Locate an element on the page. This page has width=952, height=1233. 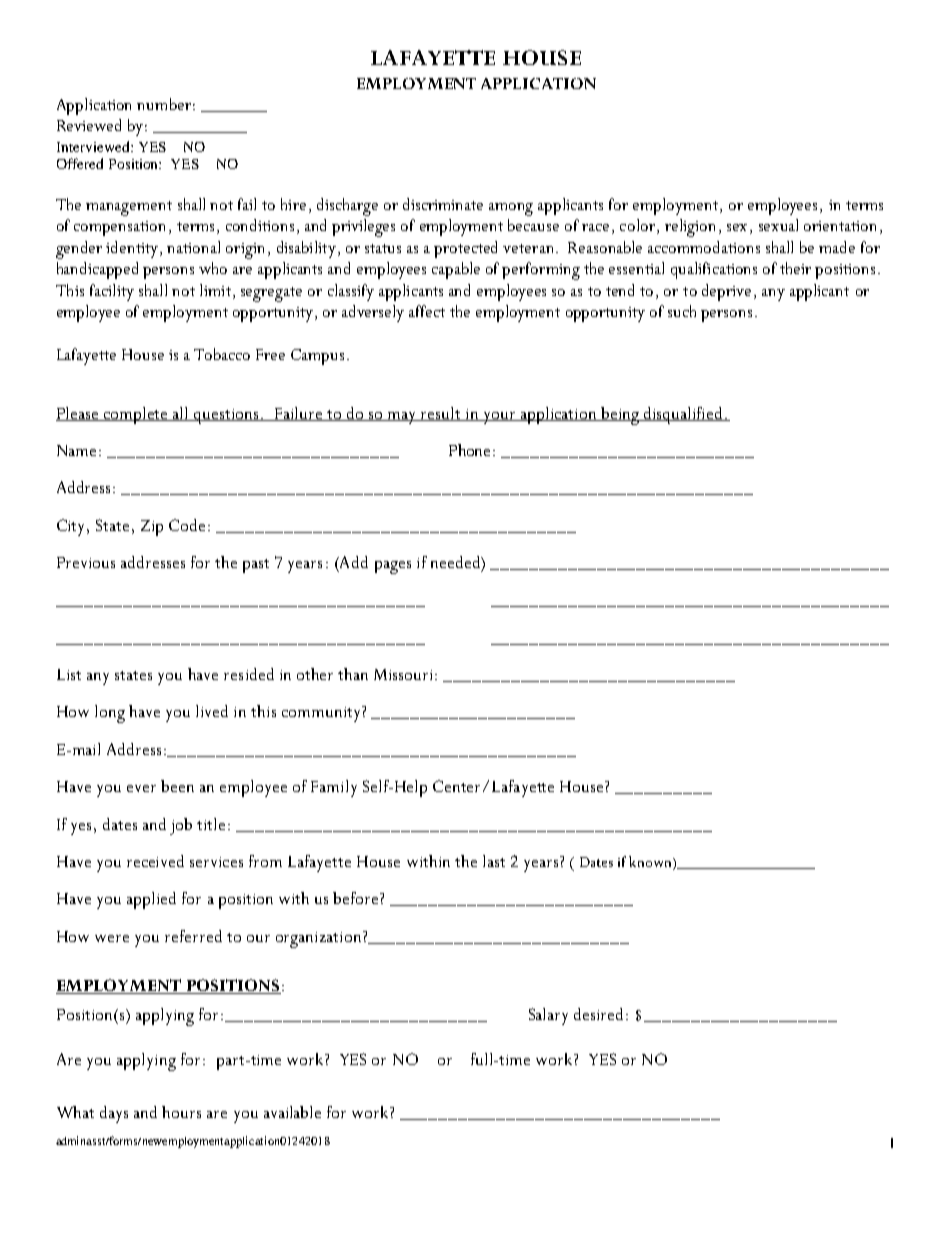
Previous is located at coordinates (86, 562).
